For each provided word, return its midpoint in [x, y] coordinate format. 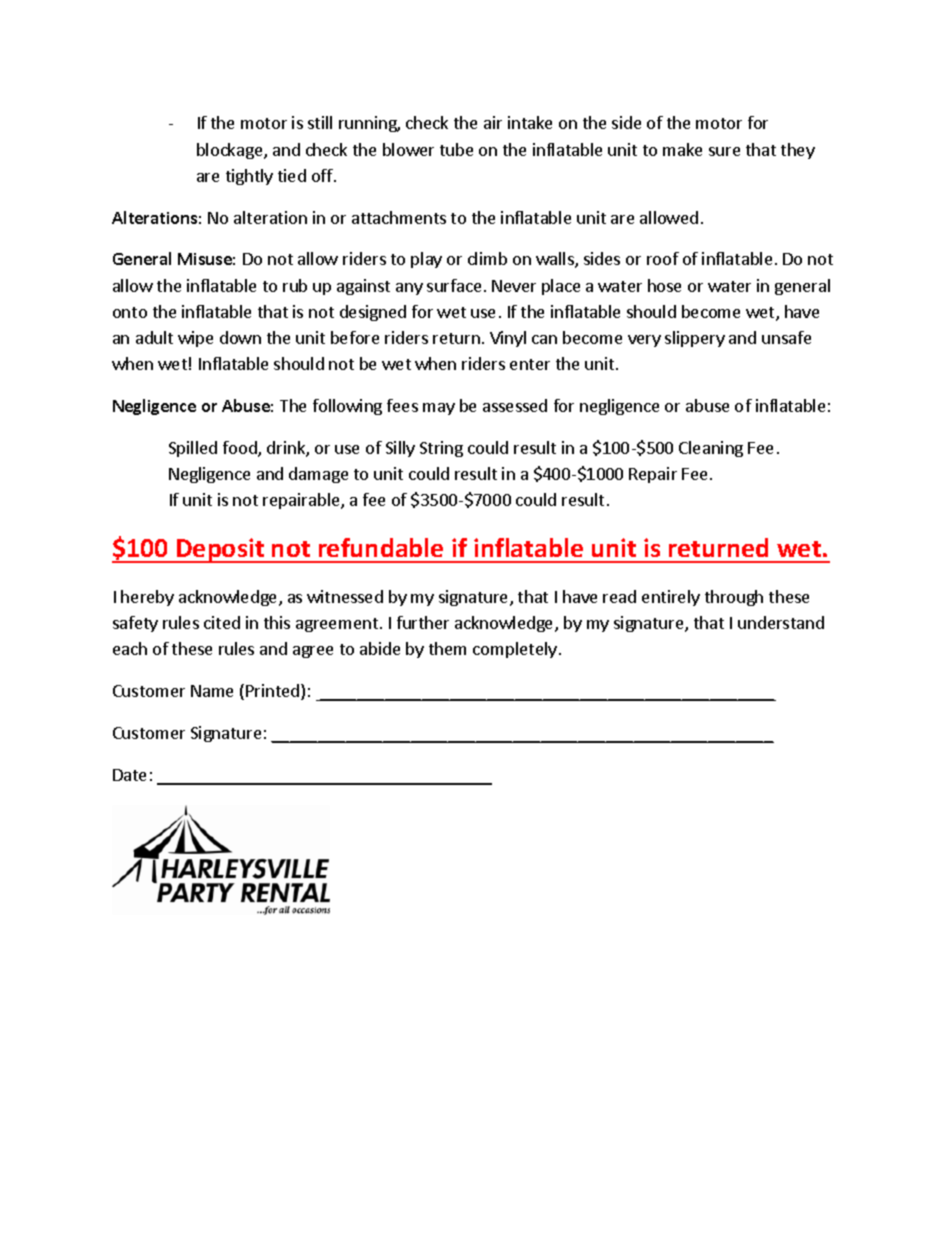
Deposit [221, 550]
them [447, 648]
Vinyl [508, 339]
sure [724, 151]
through [734, 598]
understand [781, 622]
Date [129, 775]
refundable [381, 547]
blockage [231, 151]
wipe [195, 339]
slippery [695, 339]
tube [456, 149]
